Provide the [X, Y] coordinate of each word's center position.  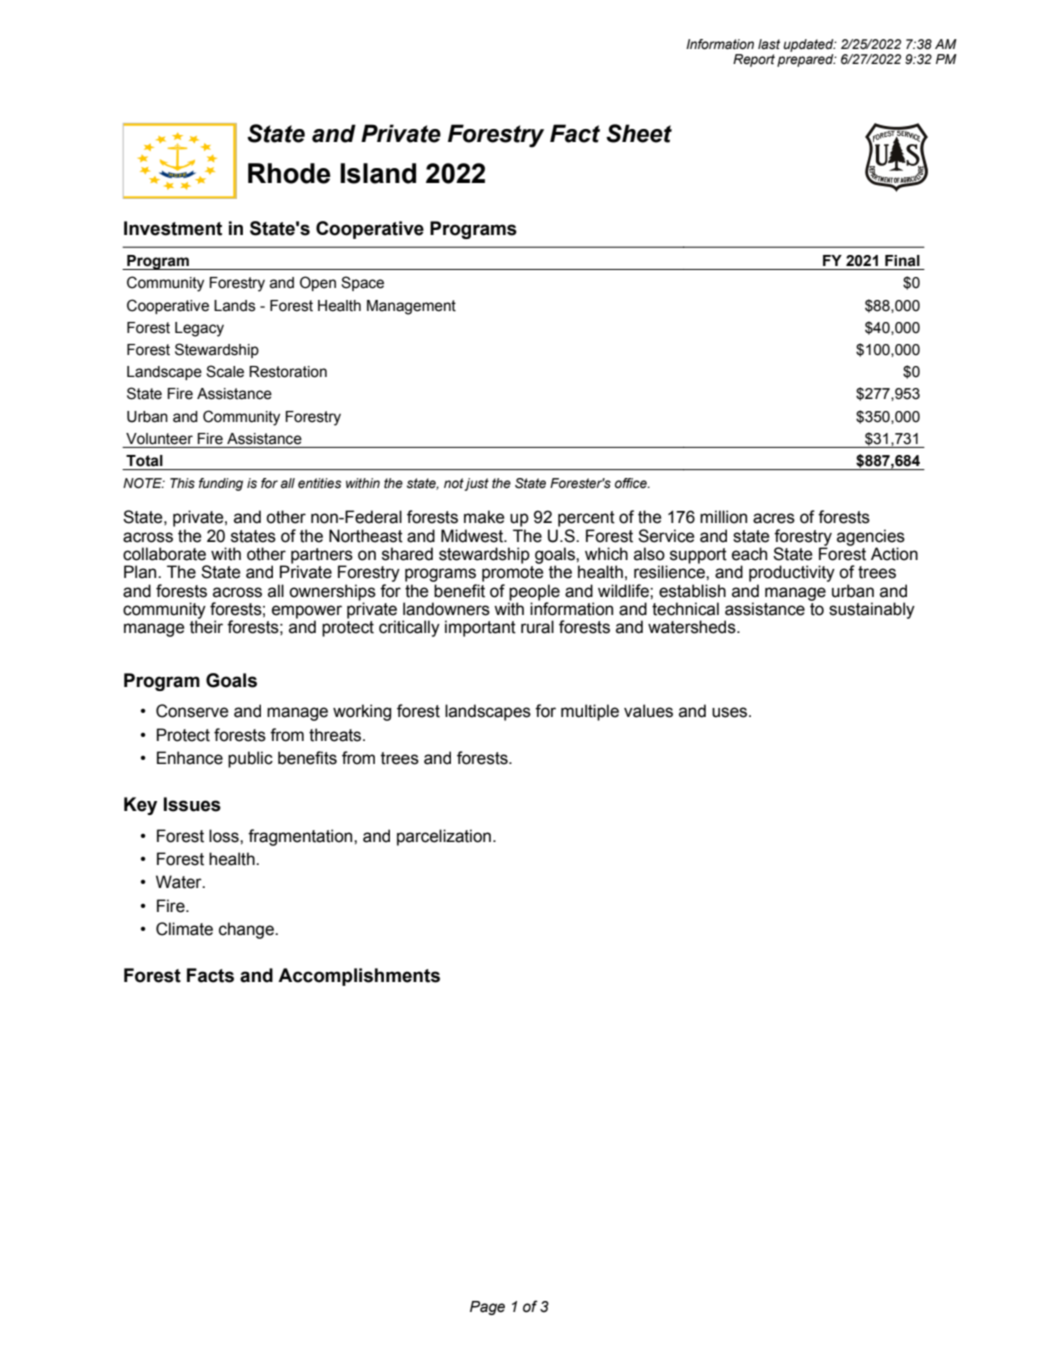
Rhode [289, 173]
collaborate [164, 554]
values [648, 711]
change [247, 930]
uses [731, 712]
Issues [192, 804]
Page [487, 1308]
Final [902, 261]
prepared [806, 60]
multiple [590, 712]
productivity [792, 573]
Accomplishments [359, 977]
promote [513, 574]
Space [362, 283]
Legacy [199, 329]
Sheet [639, 133]
